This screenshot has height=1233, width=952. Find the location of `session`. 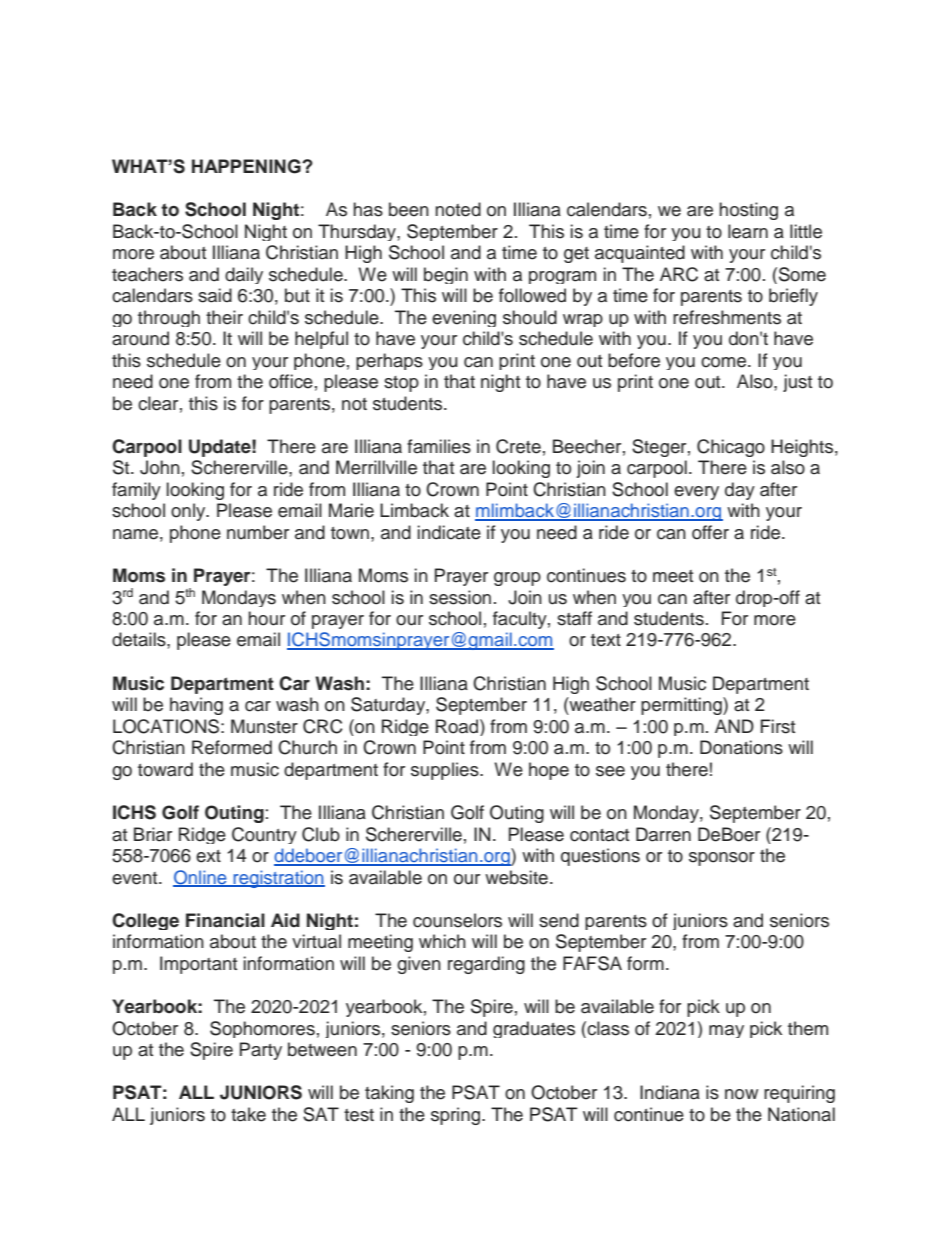

session is located at coordinates (460, 597).
